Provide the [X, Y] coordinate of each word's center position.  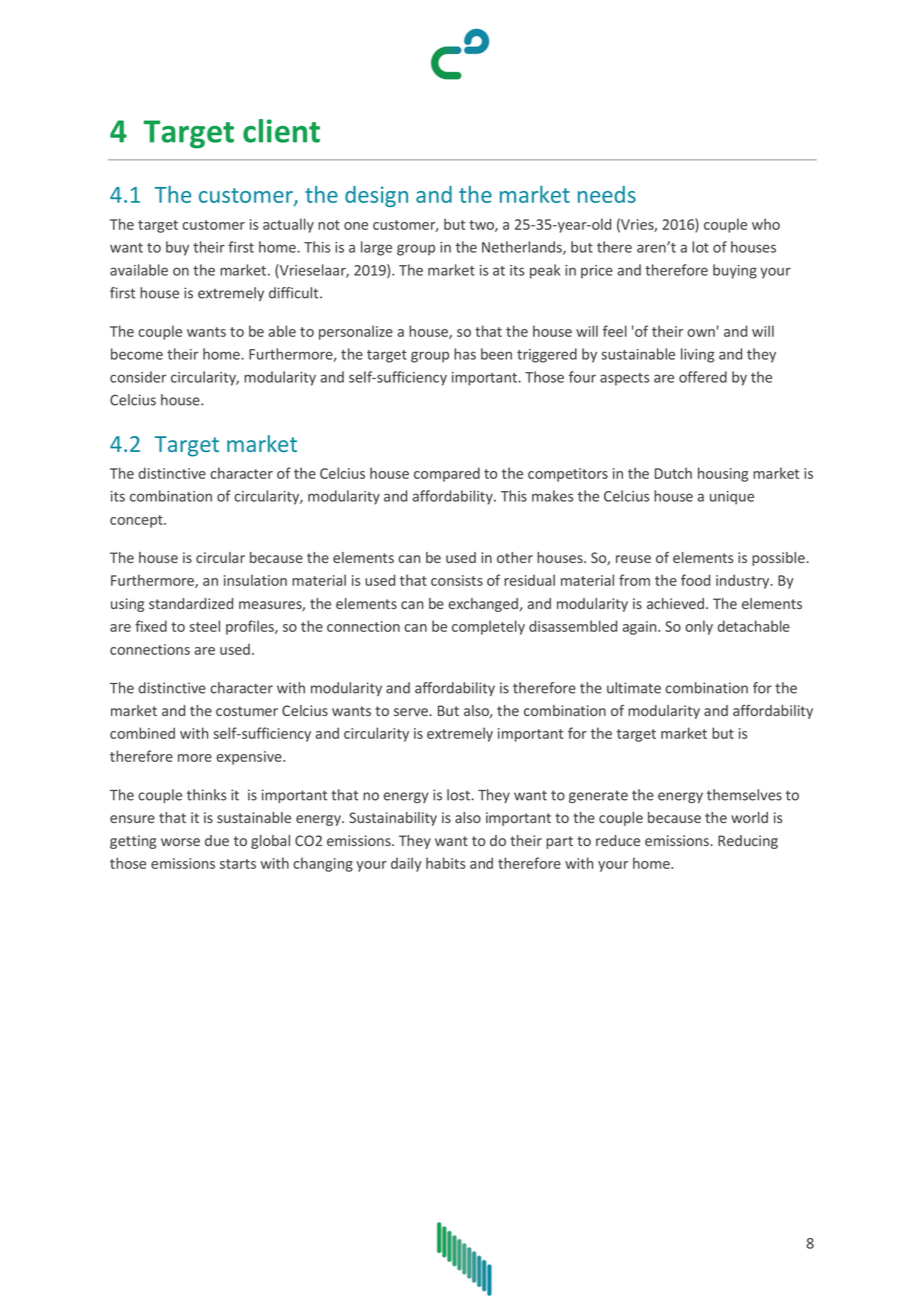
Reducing [748, 842]
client [281, 131]
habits [445, 863]
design [376, 196]
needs [607, 194]
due [217, 840]
